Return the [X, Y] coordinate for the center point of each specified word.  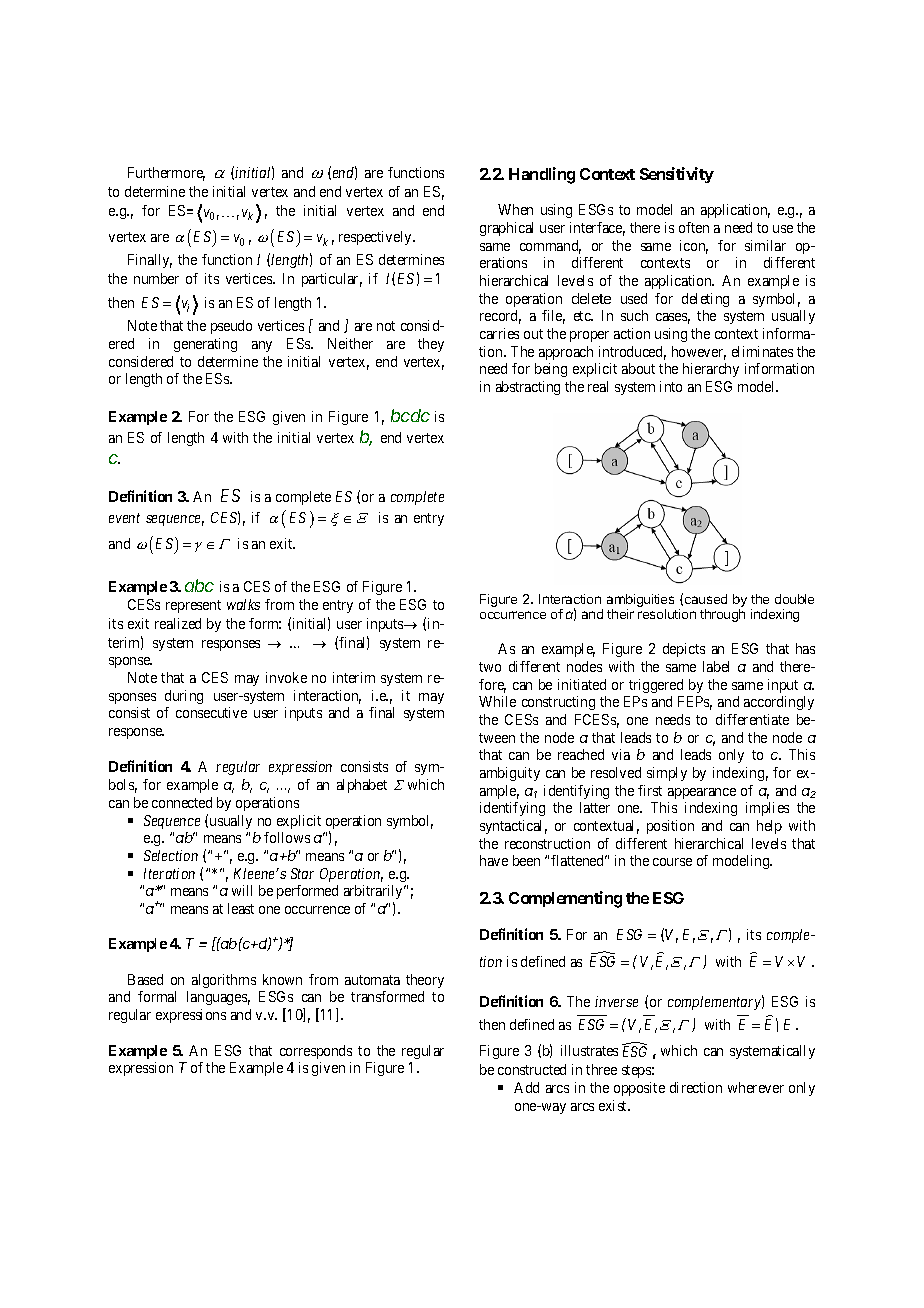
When [515, 209]
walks [243, 604]
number [156, 278]
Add [526, 1087]
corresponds [316, 1052]
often [694, 227]
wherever [756, 1087]
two [490, 667]
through [722, 615]
